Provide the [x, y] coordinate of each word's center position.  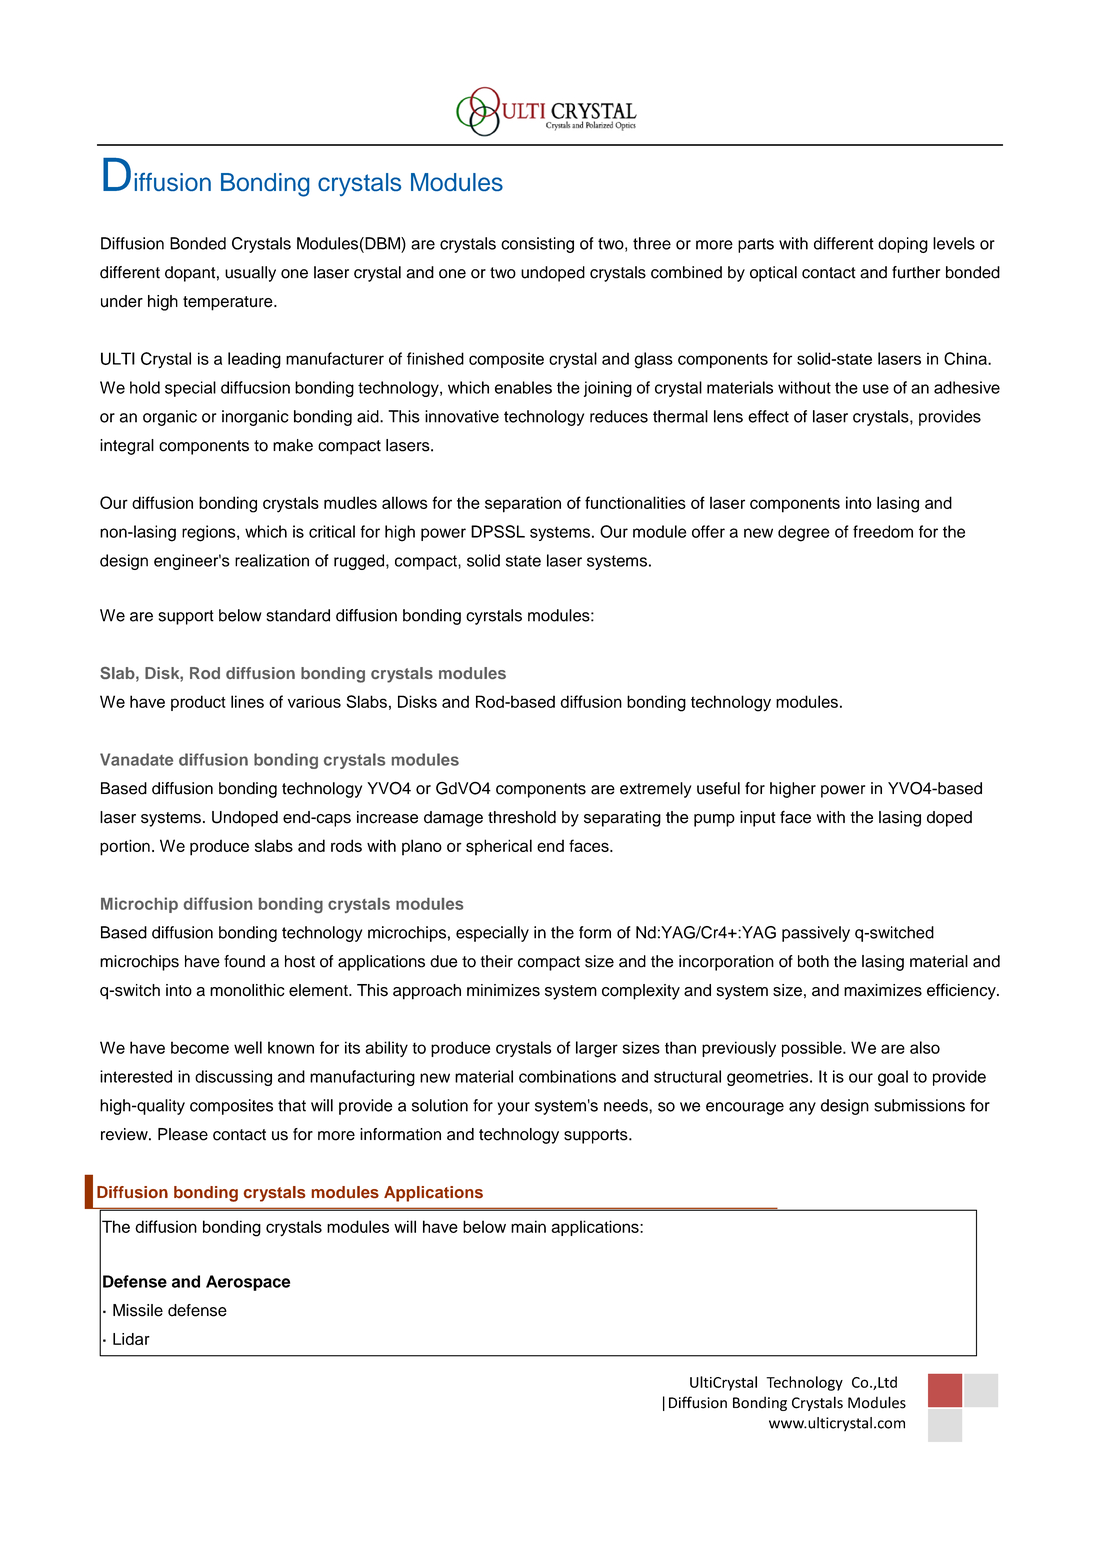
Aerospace [248, 1283]
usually [250, 274]
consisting [537, 245]
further [916, 272]
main [528, 1226]
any [802, 1108]
